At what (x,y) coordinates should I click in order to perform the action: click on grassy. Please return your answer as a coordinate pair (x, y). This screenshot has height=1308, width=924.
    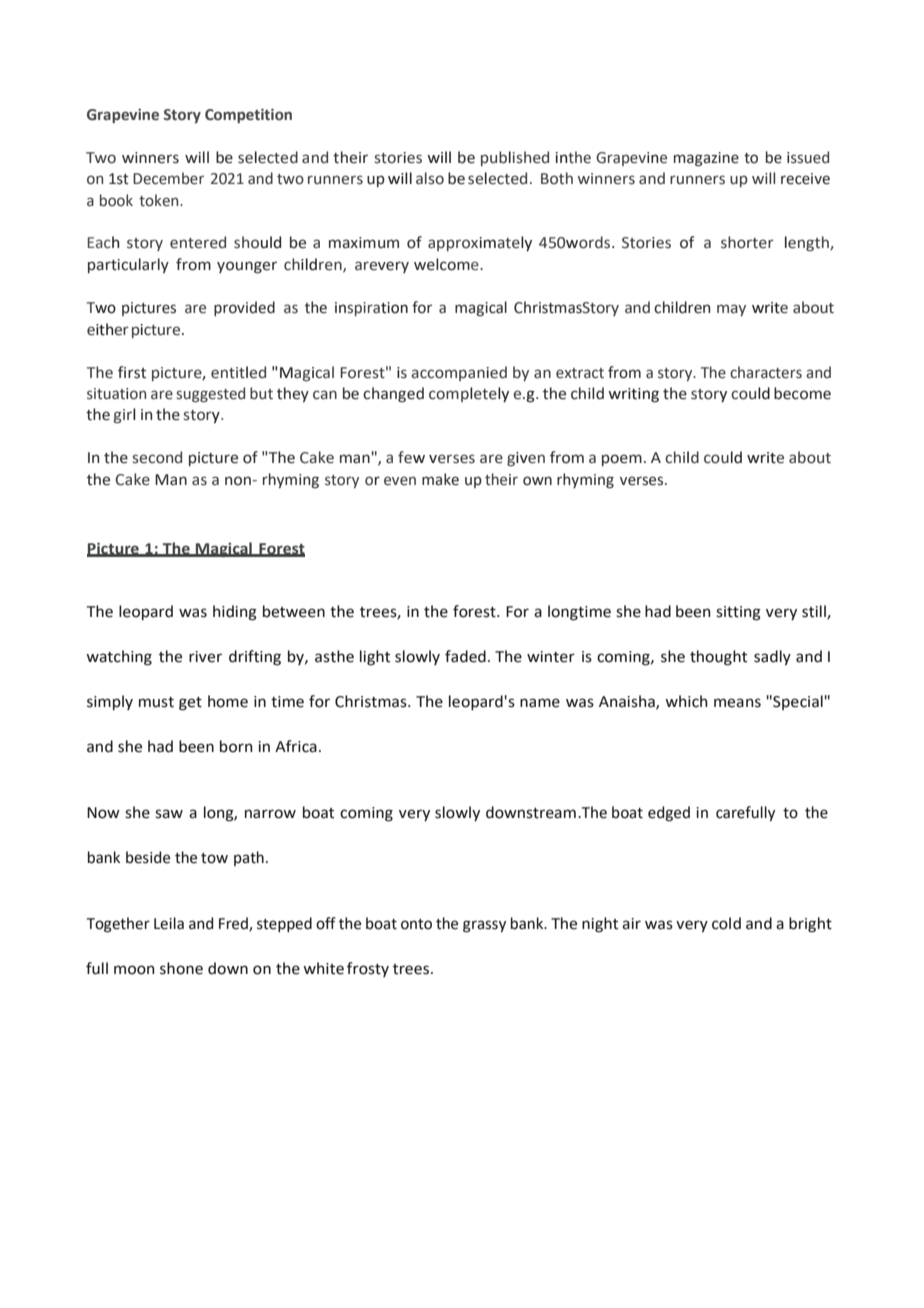
    Looking at the image, I should click on (484, 926).
